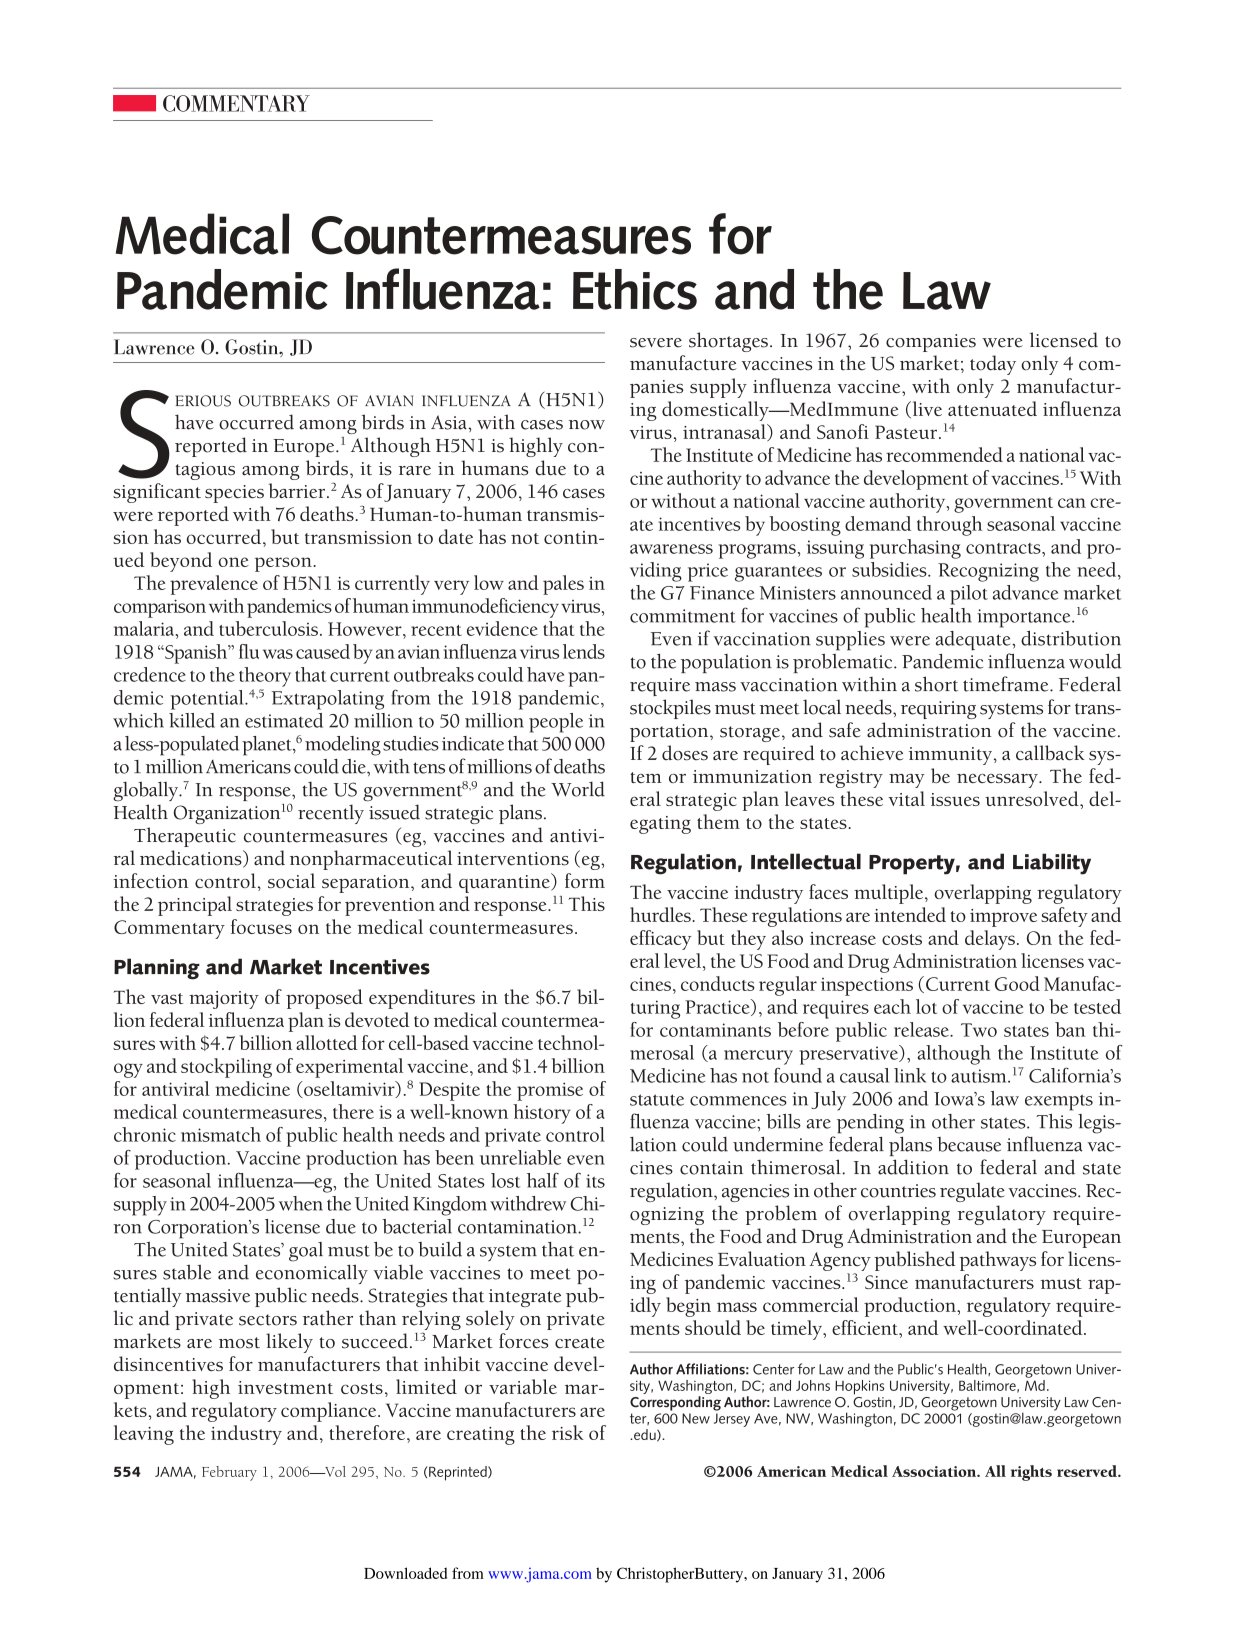 The image size is (1257, 1626). Describe the element at coordinates (657, 1100) in the screenshot. I see `statute` at that location.
